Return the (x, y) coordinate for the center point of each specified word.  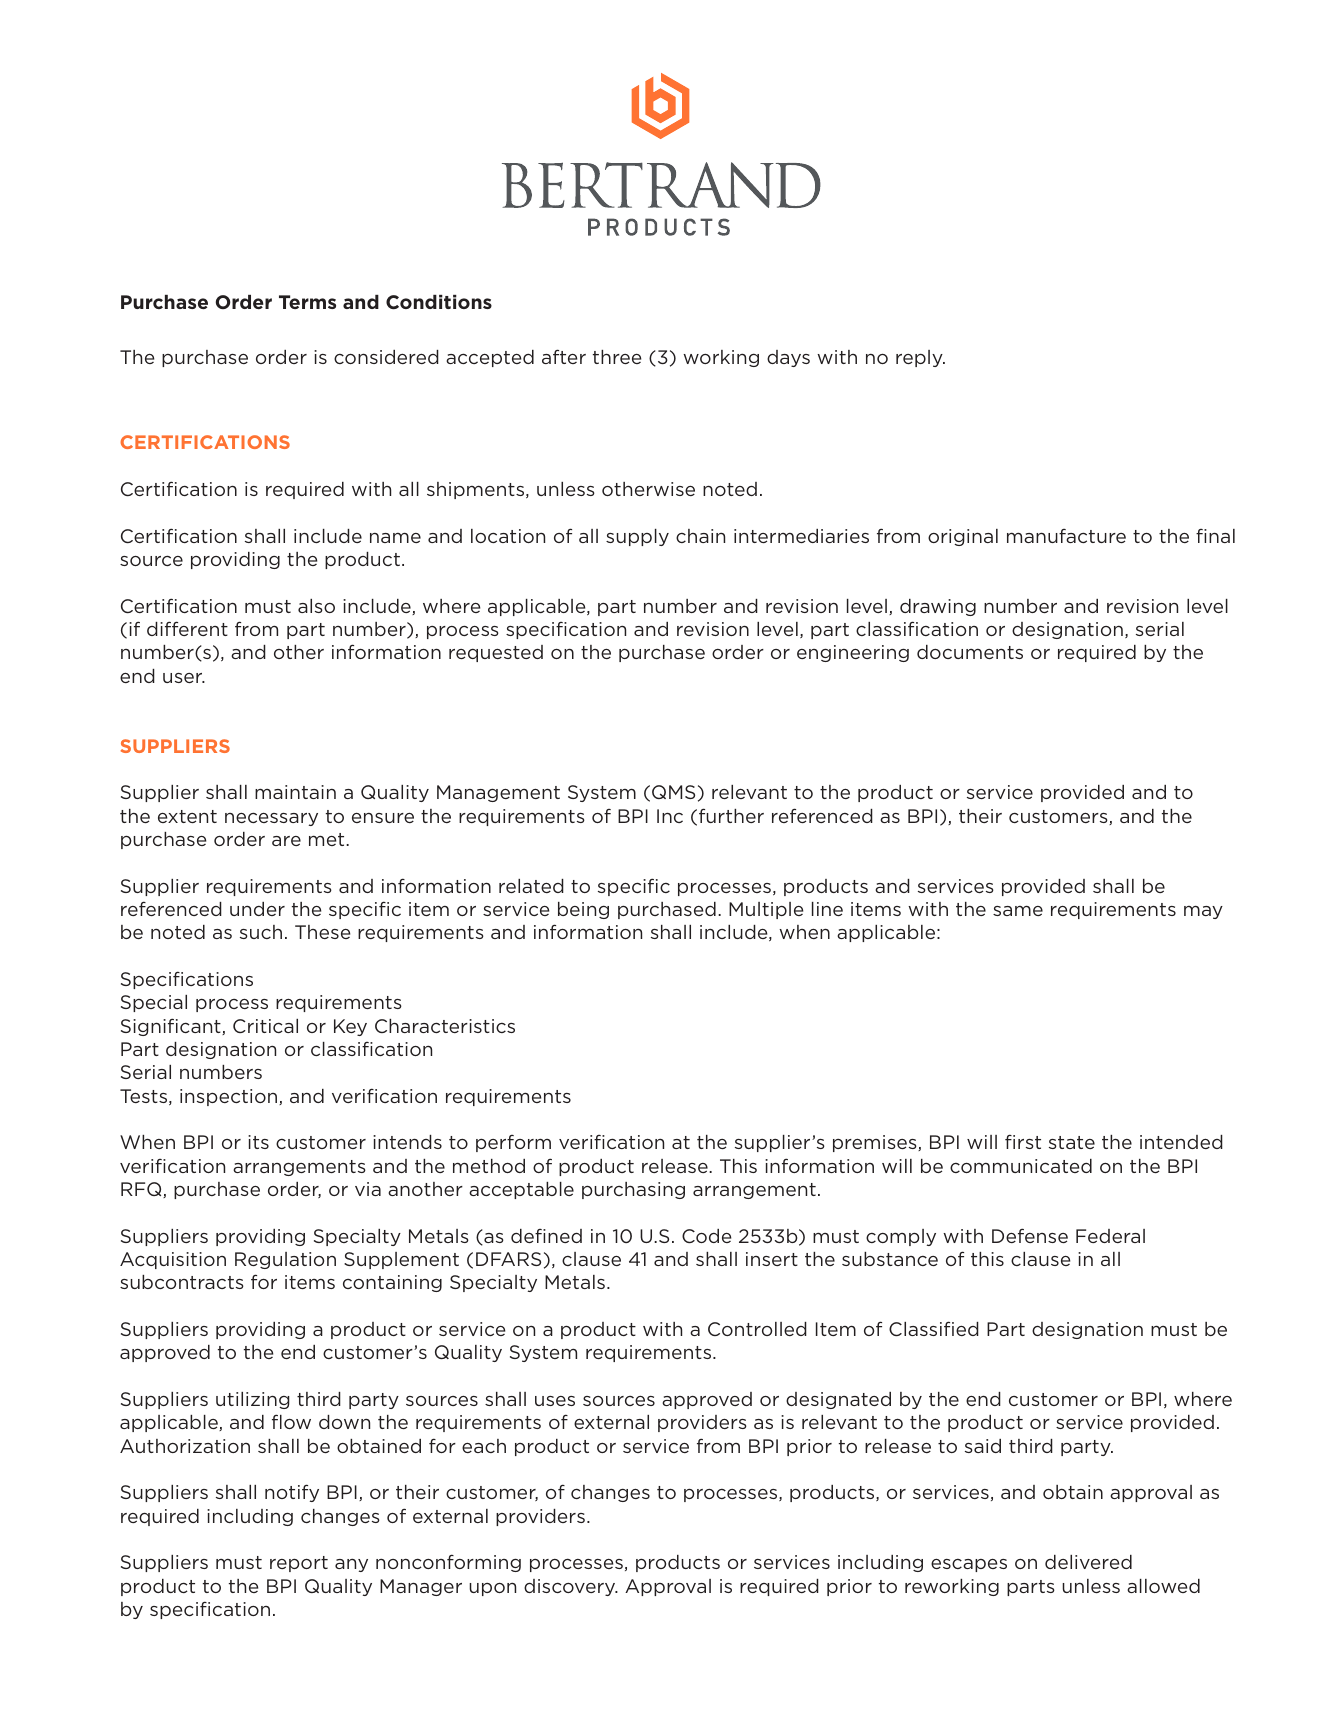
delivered (1088, 1562)
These (322, 932)
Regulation (285, 1260)
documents (970, 652)
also (316, 606)
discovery (571, 1587)
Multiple (766, 910)
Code (706, 1236)
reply (920, 358)
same (1018, 910)
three (617, 357)
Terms (307, 302)
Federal (1110, 1236)
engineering (853, 653)
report (299, 1564)
